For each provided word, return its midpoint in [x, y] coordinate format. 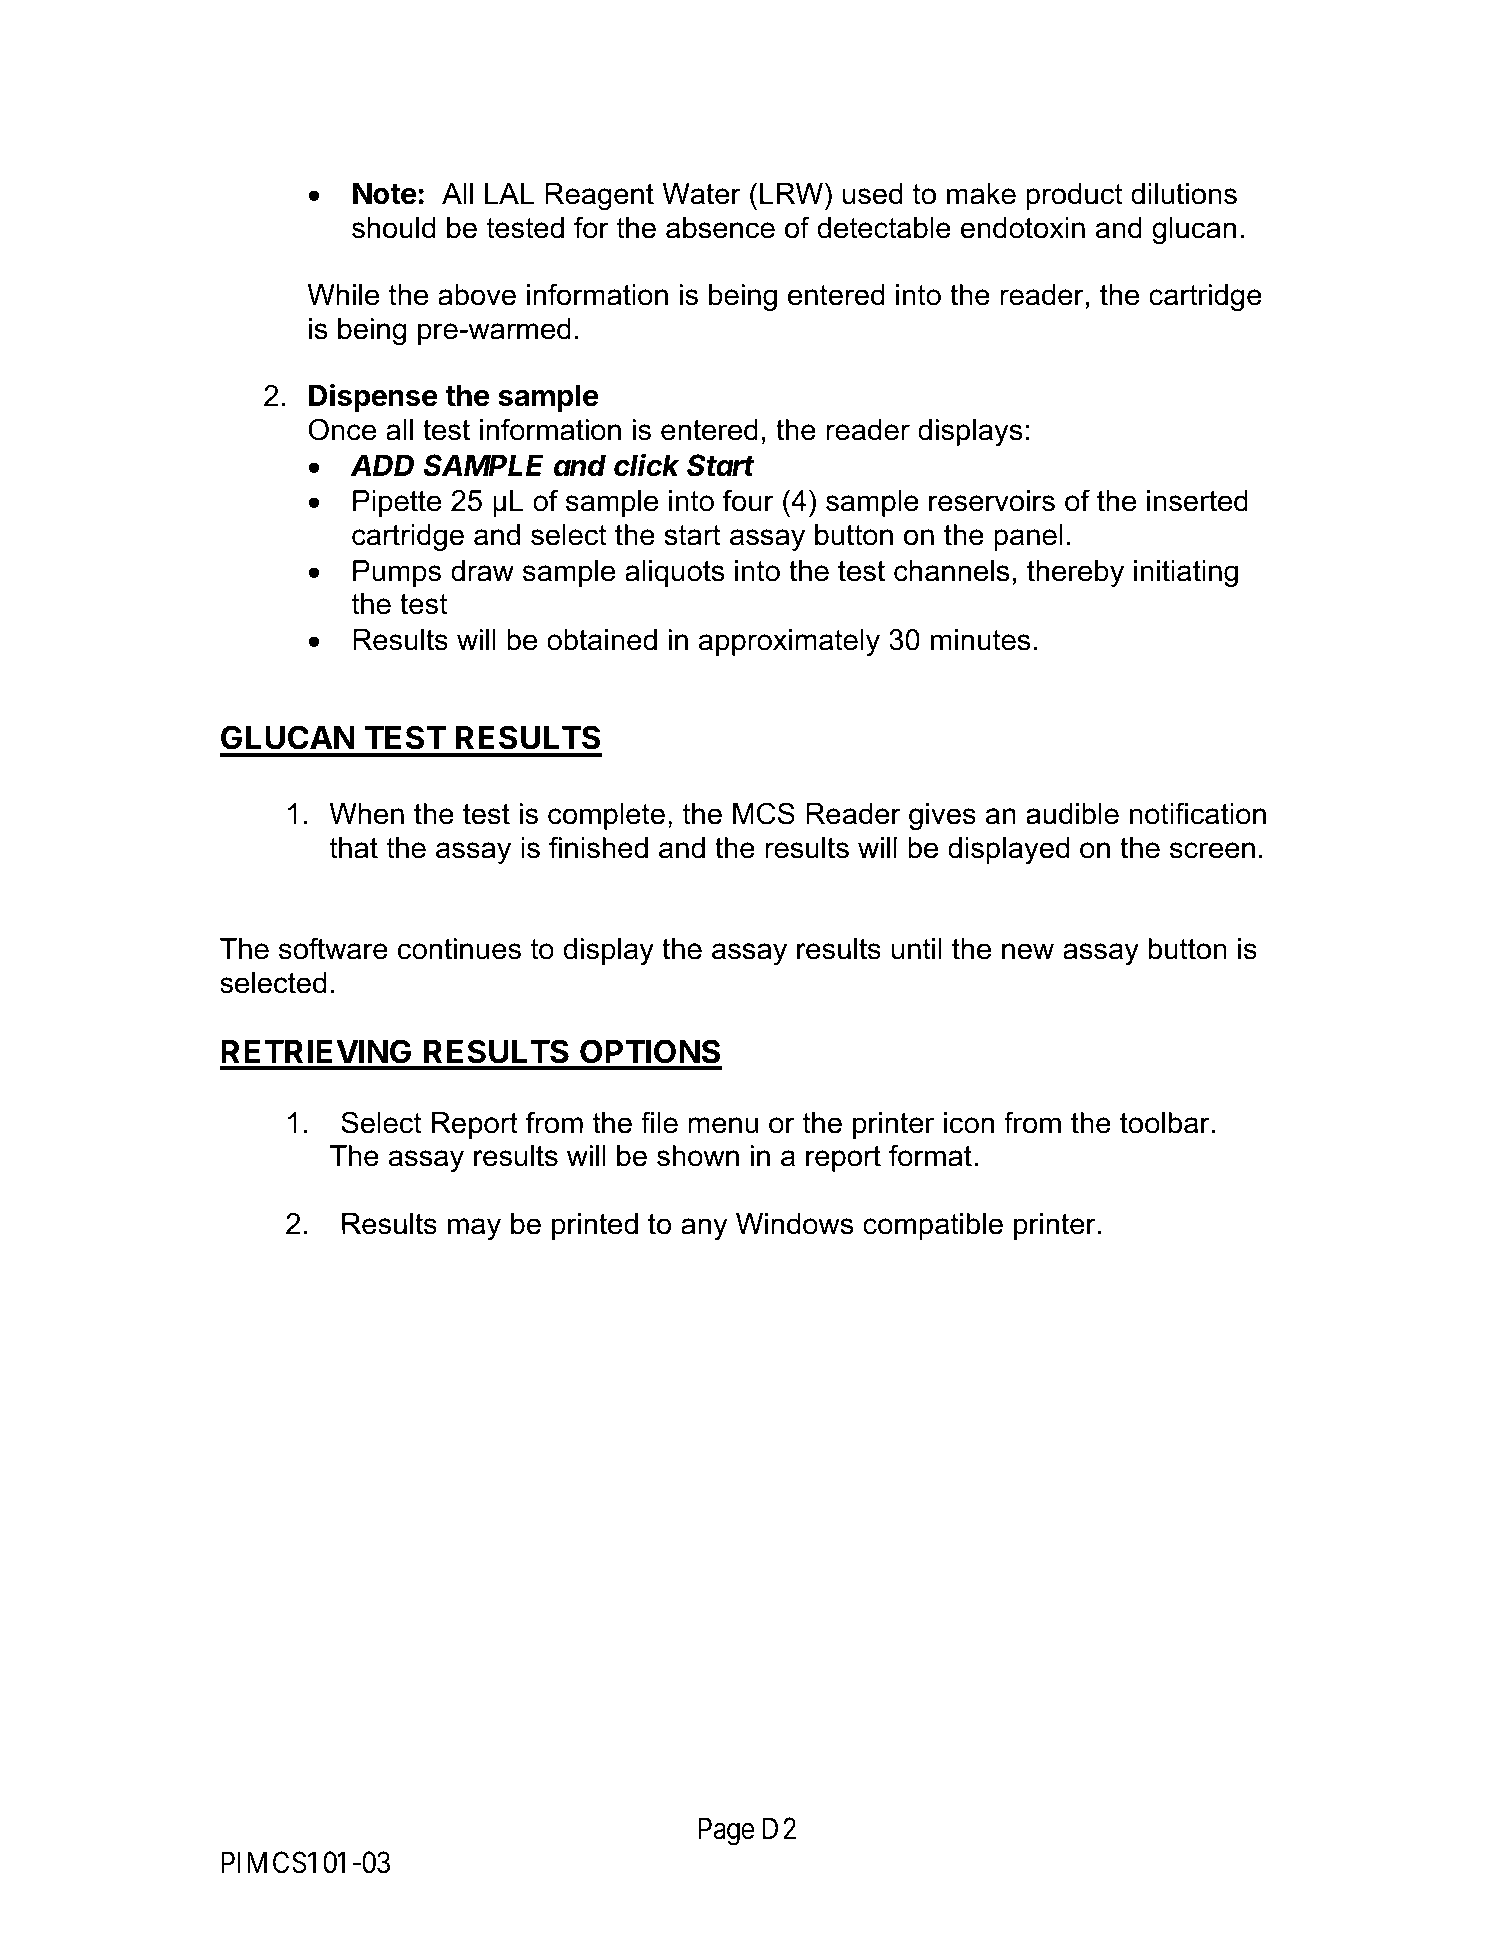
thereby [1075, 573]
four [748, 500]
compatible [933, 1226]
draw [482, 571]
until [917, 949]
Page [726, 1832]
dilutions [1184, 194]
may [474, 1229]
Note [385, 193]
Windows [795, 1224]
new [1028, 951]
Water [701, 194]
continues [459, 949]
